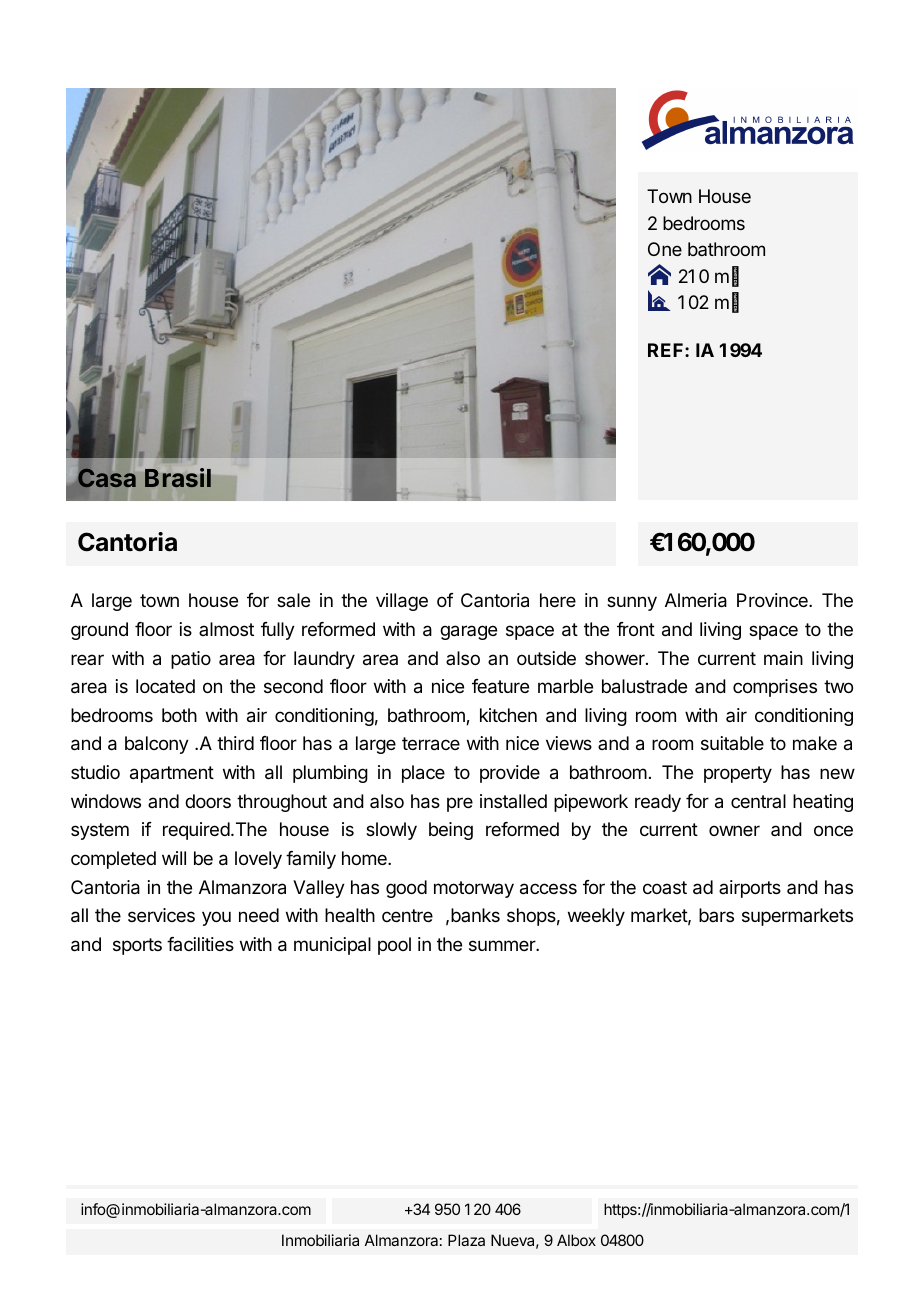 This page has height=1308, width=924. Describe the element at coordinates (596, 917) in the page. I see `weekly` at that location.
